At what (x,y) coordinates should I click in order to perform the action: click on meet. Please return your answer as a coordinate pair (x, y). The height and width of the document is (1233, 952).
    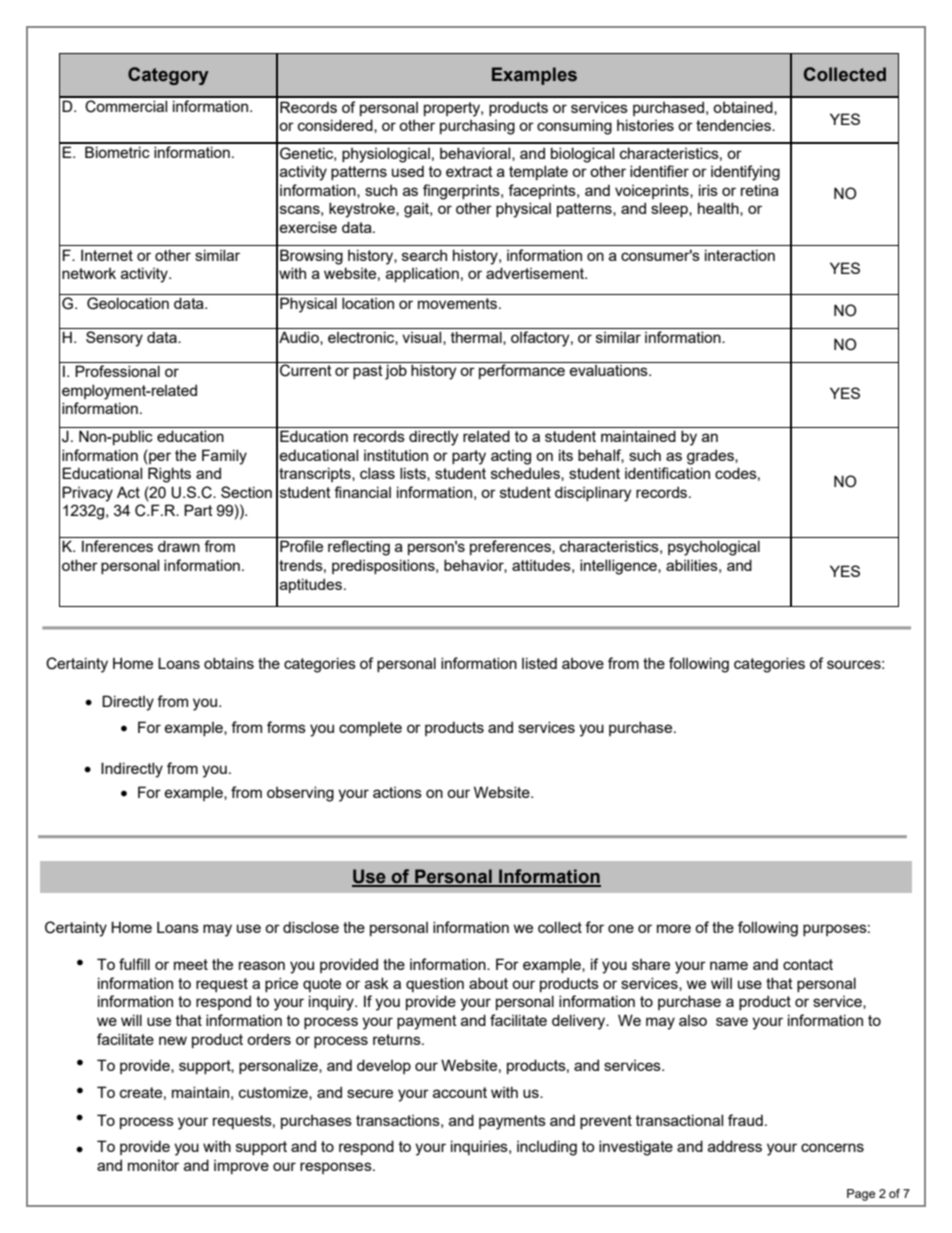
    Looking at the image, I should click on (191, 964).
